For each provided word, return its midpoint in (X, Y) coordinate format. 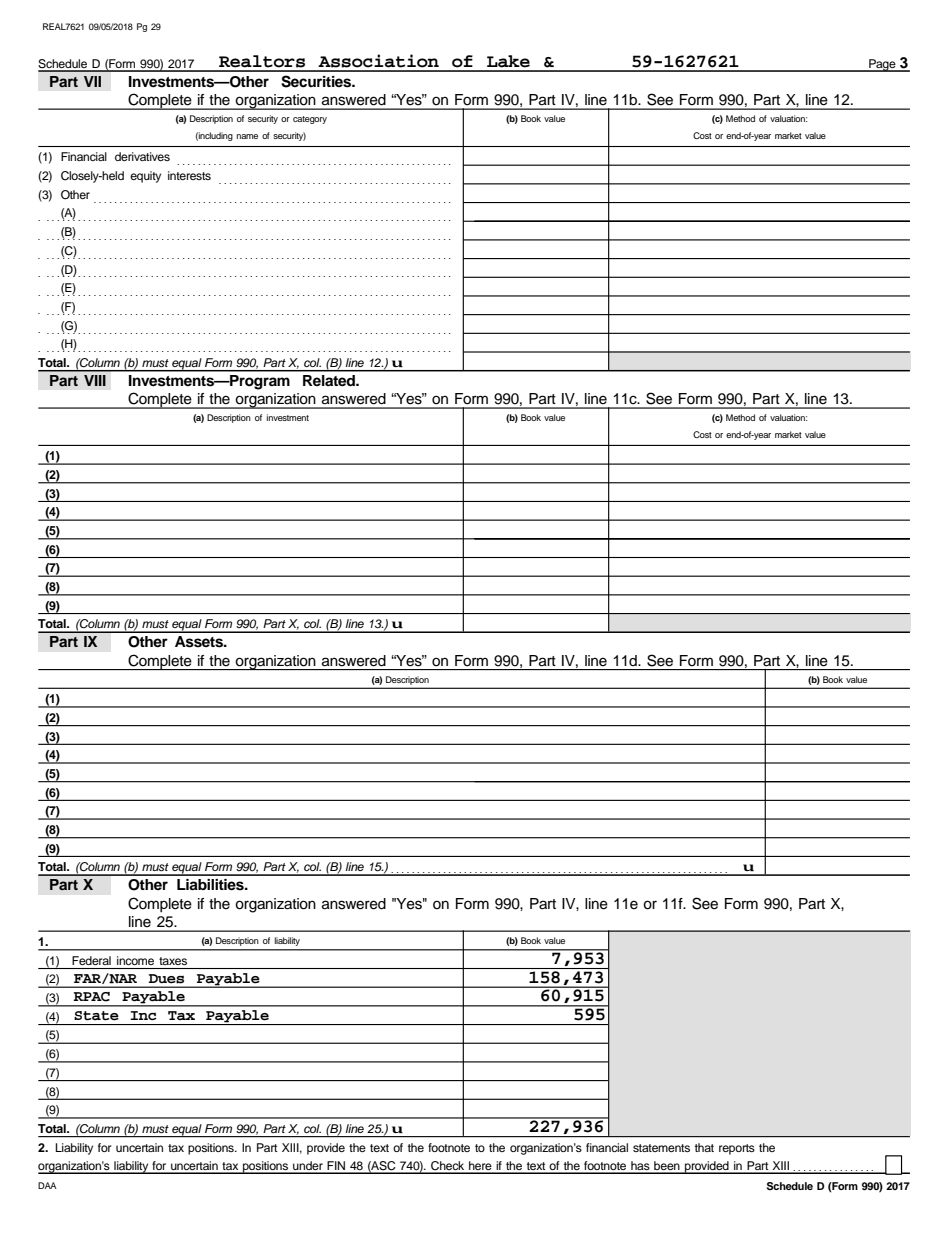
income (135, 960)
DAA (47, 1185)
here (480, 1167)
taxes (173, 961)
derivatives (142, 156)
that (704, 1147)
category (310, 120)
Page (882, 65)
